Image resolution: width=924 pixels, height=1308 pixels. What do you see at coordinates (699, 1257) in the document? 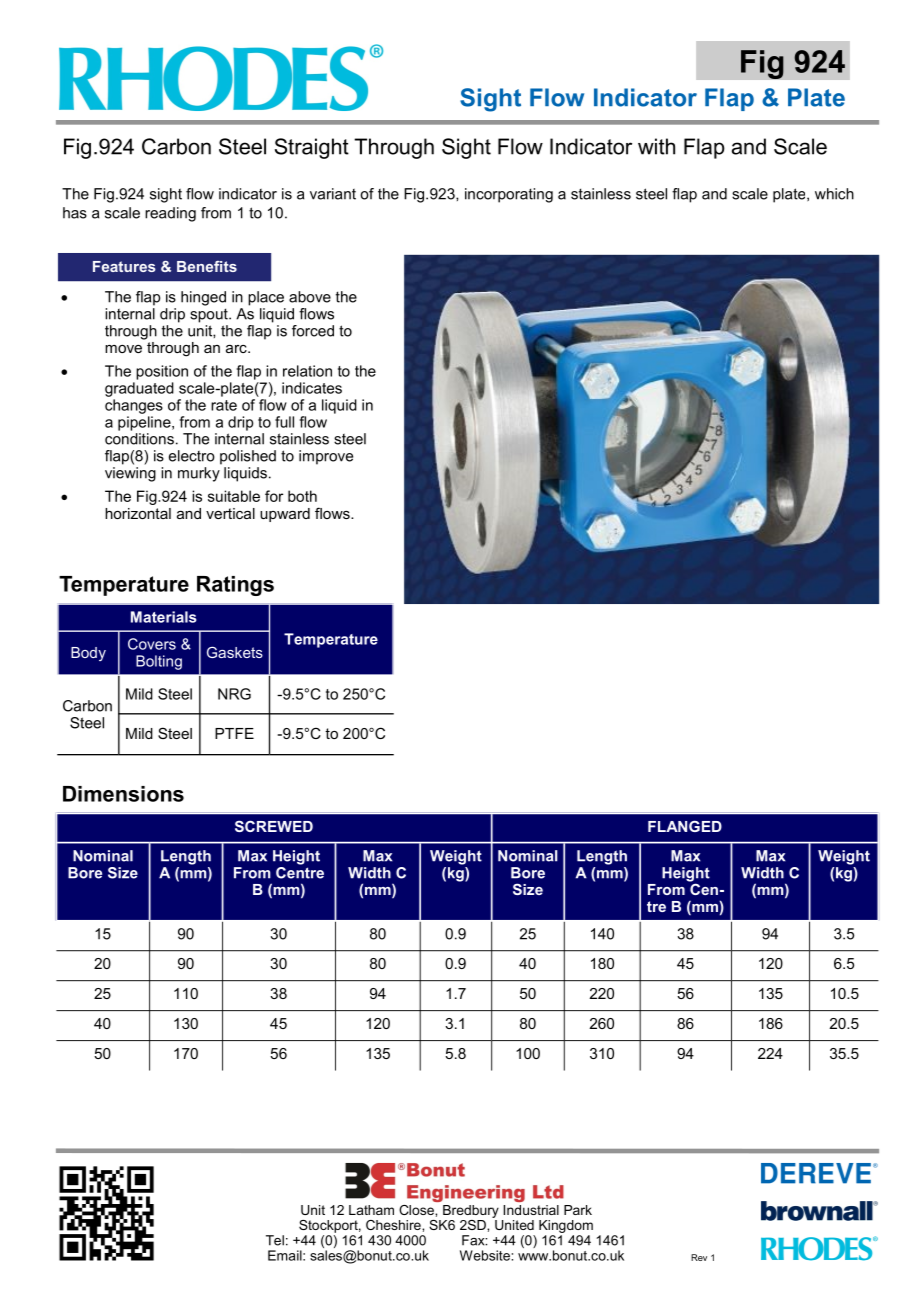
I see `Rev` at bounding box center [699, 1257].
